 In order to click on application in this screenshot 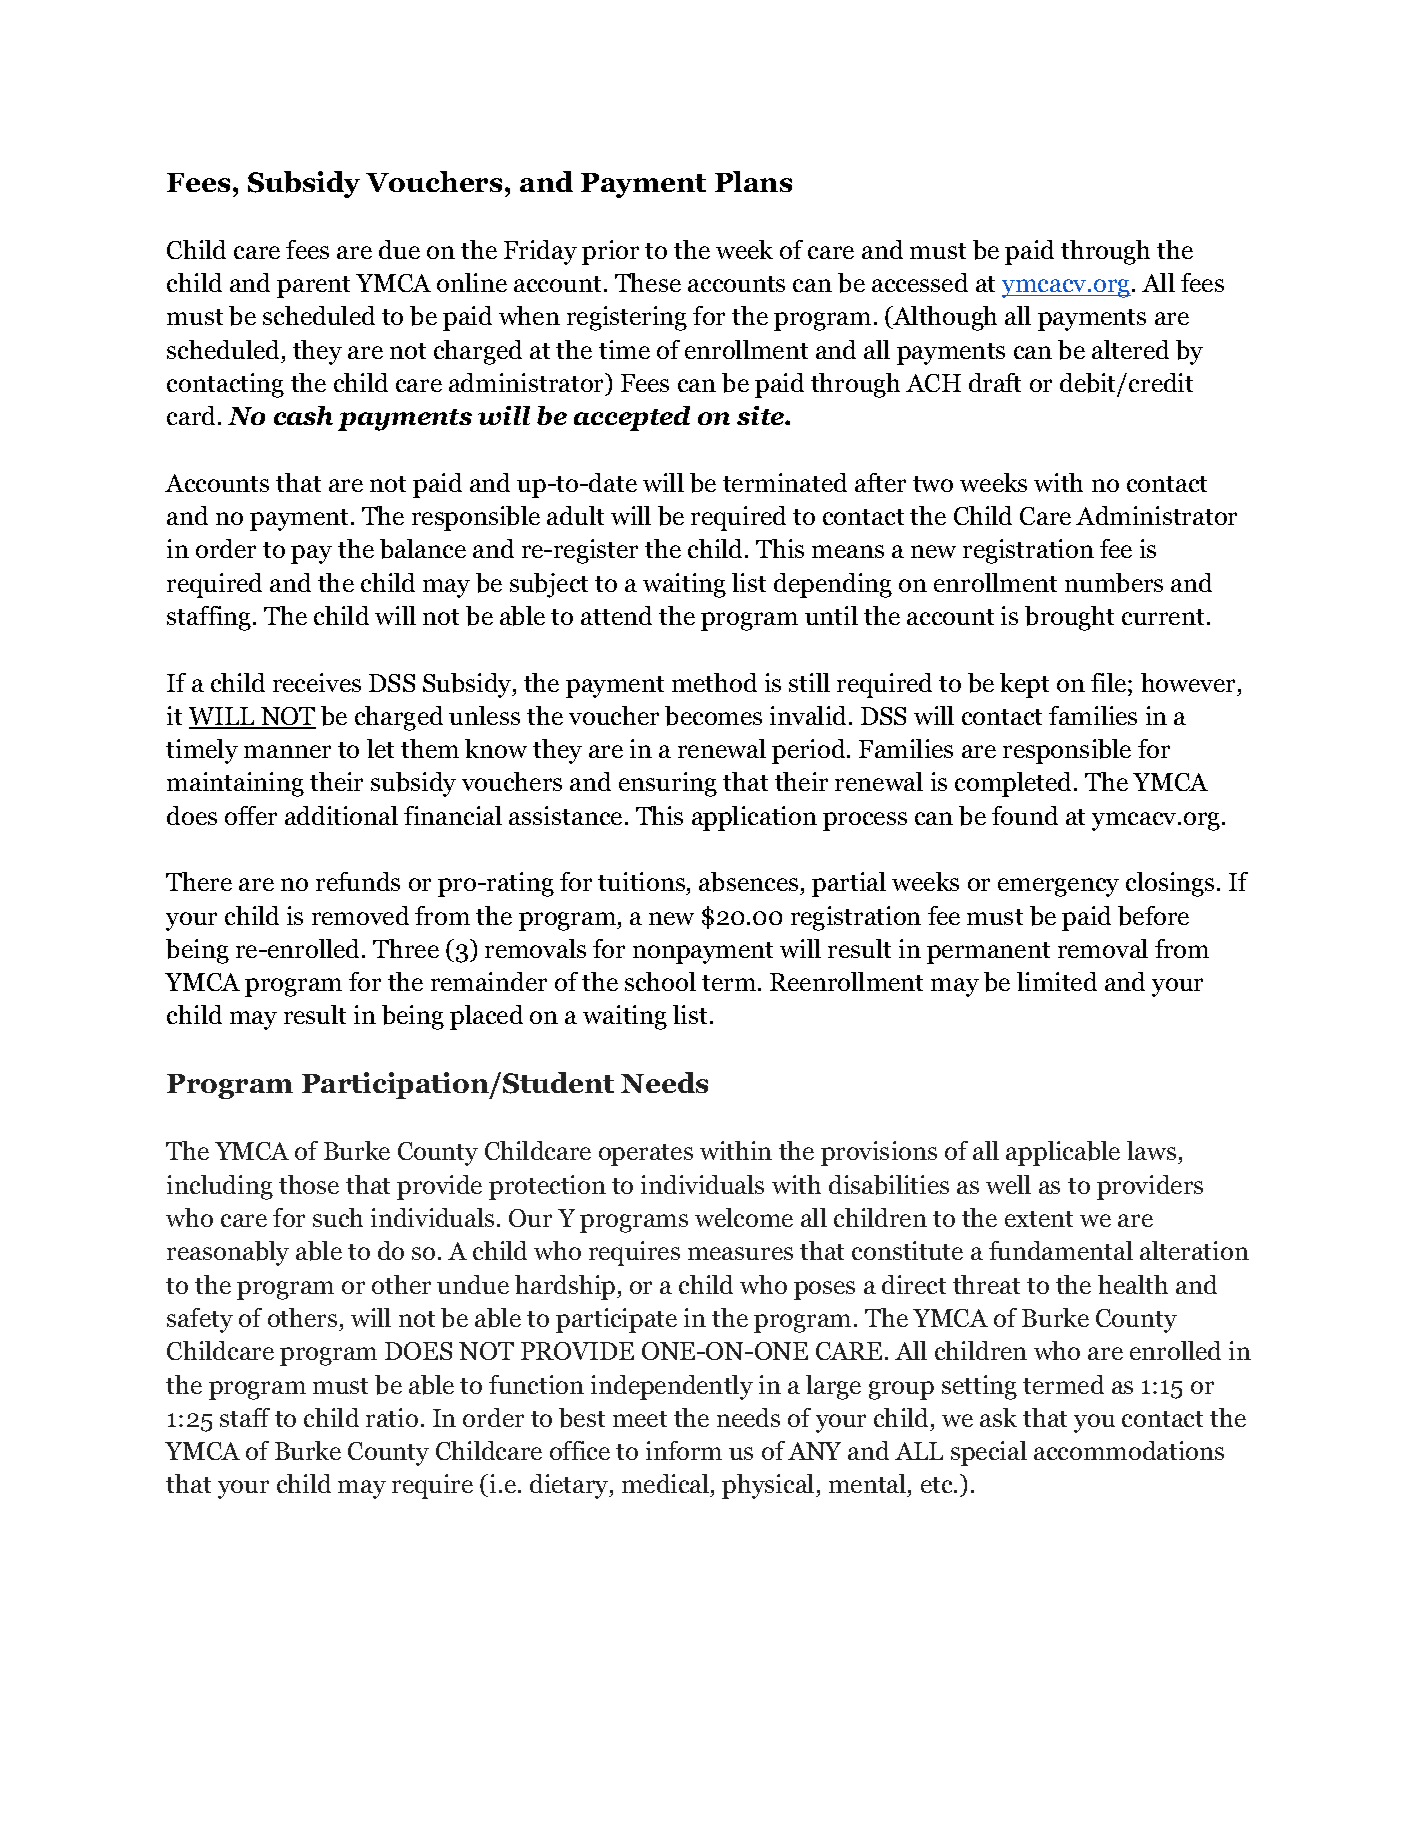, I will do `click(754, 818)`.
